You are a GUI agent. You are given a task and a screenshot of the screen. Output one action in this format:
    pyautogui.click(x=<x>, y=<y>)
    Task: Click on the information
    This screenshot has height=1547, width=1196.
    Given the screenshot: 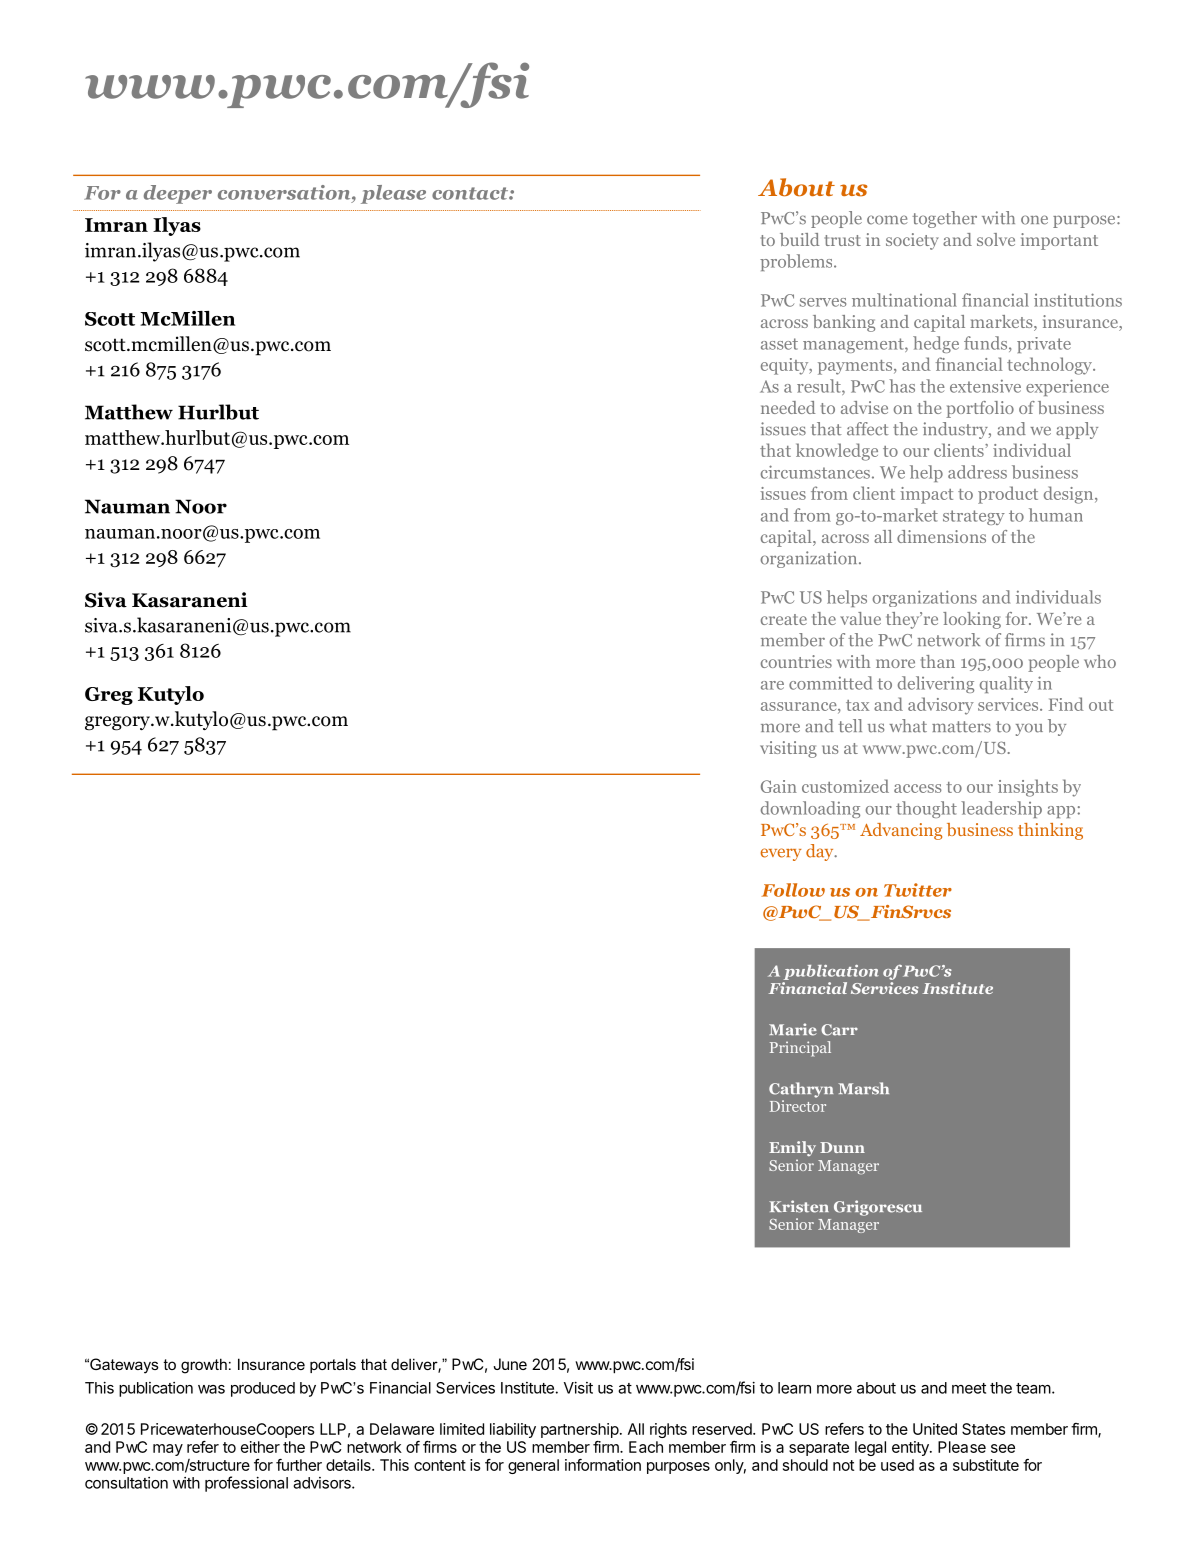 What is the action you would take?
    pyautogui.click(x=603, y=1465)
